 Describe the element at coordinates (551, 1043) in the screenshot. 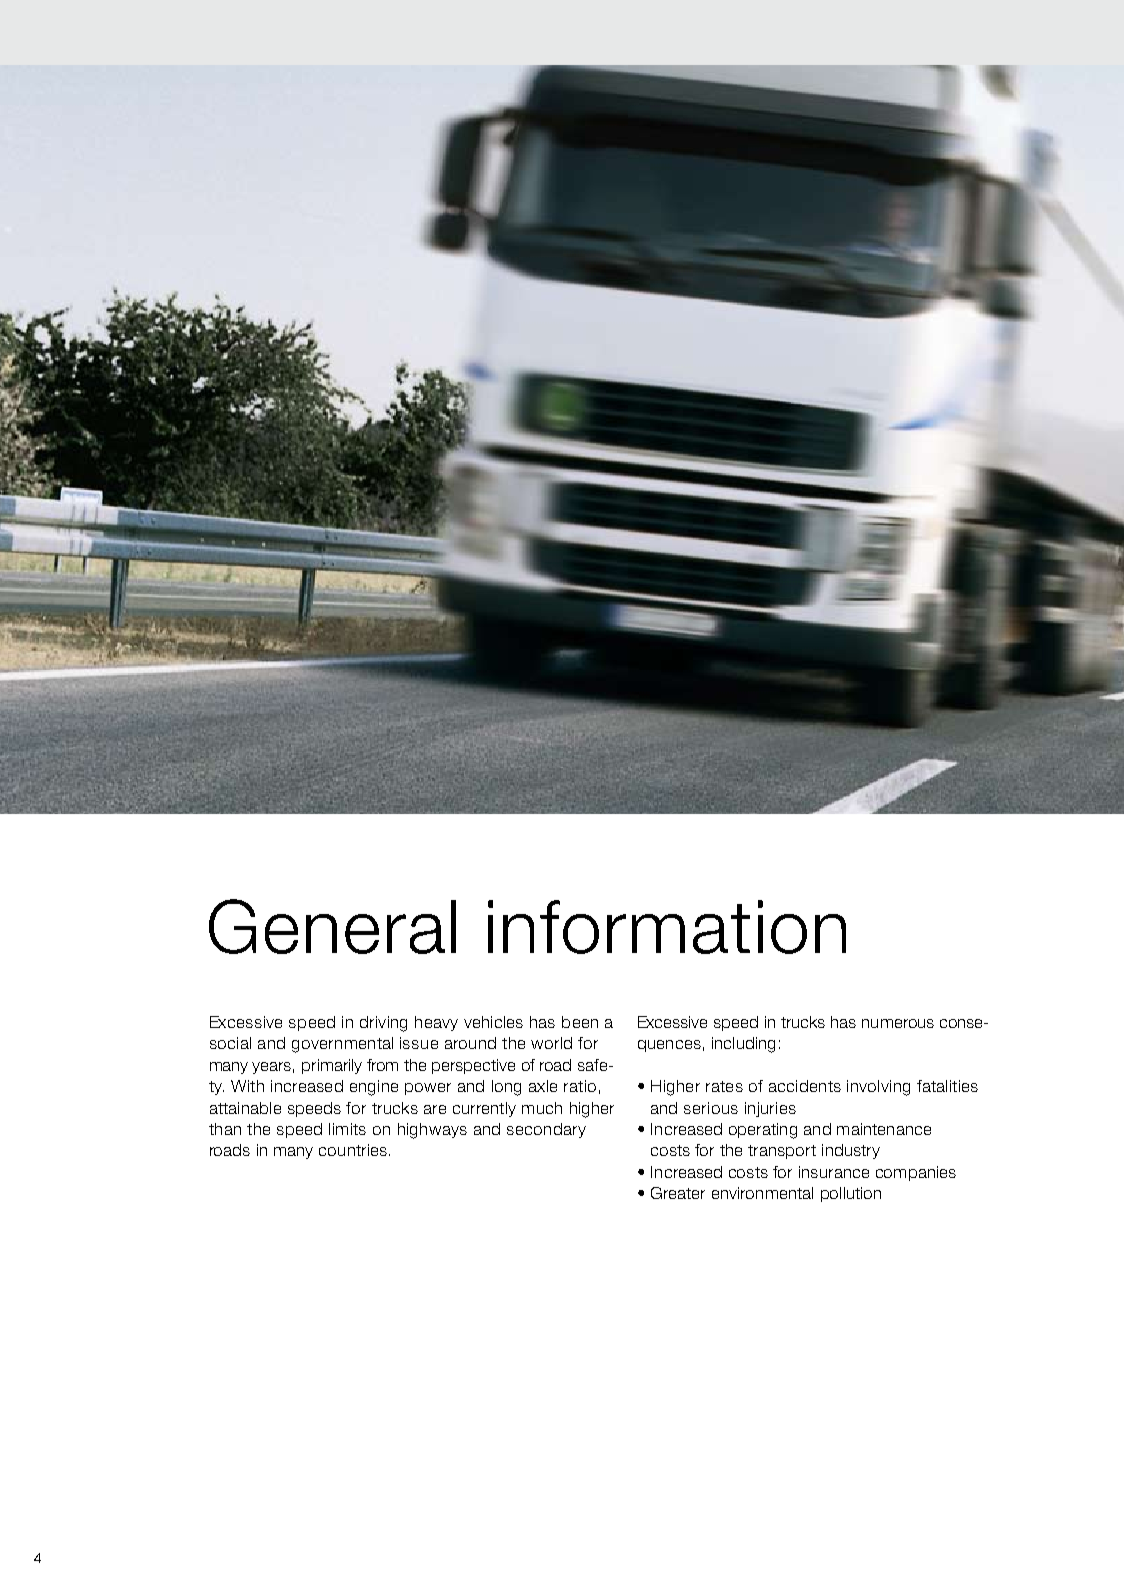

I see `world` at that location.
